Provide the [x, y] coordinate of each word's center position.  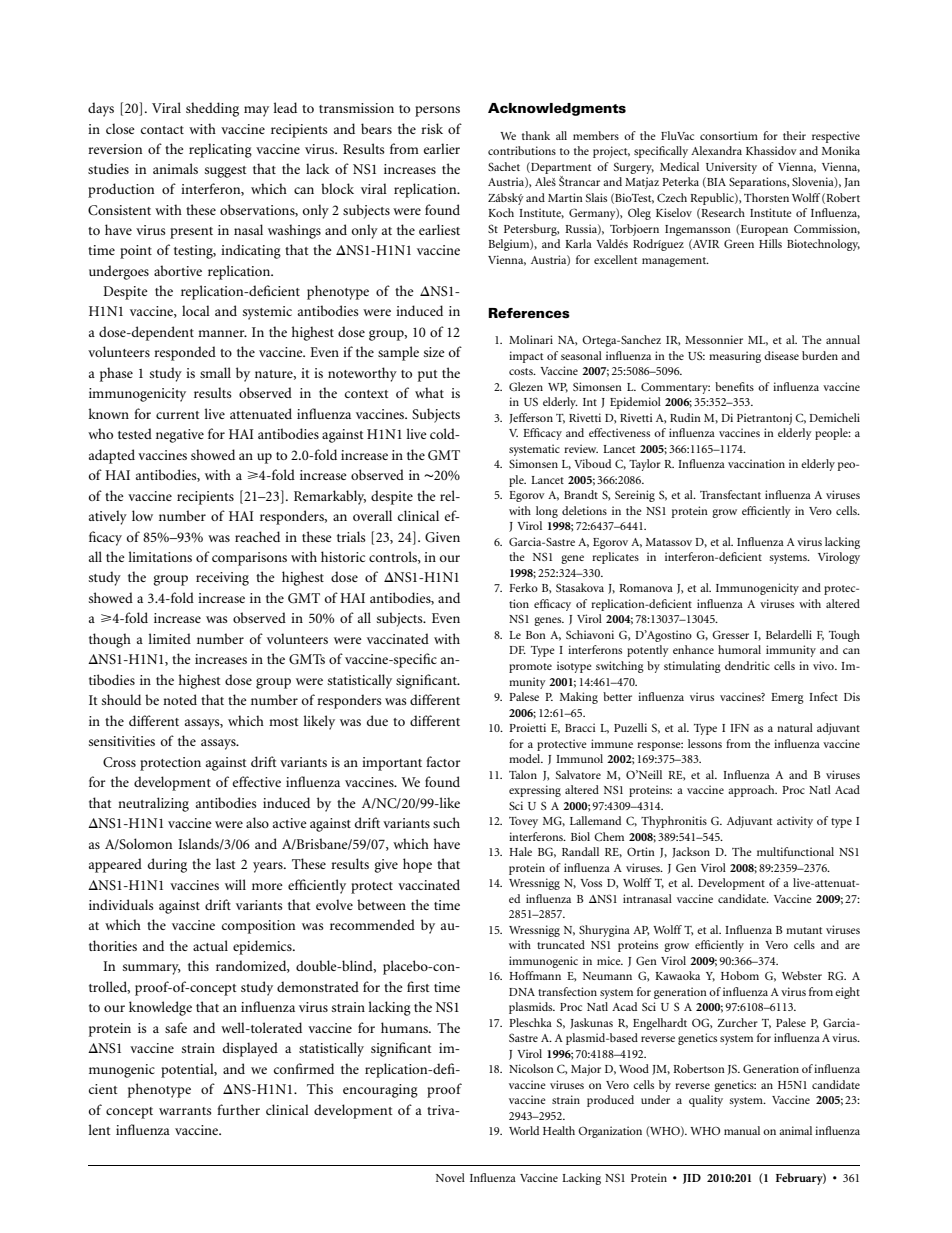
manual [742, 1130]
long [547, 512]
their [794, 135]
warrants [185, 1111]
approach [752, 791]
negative [180, 436]
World [524, 1130]
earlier [442, 148]
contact [162, 130]
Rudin [685, 417]
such [446, 822]
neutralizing [153, 804]
